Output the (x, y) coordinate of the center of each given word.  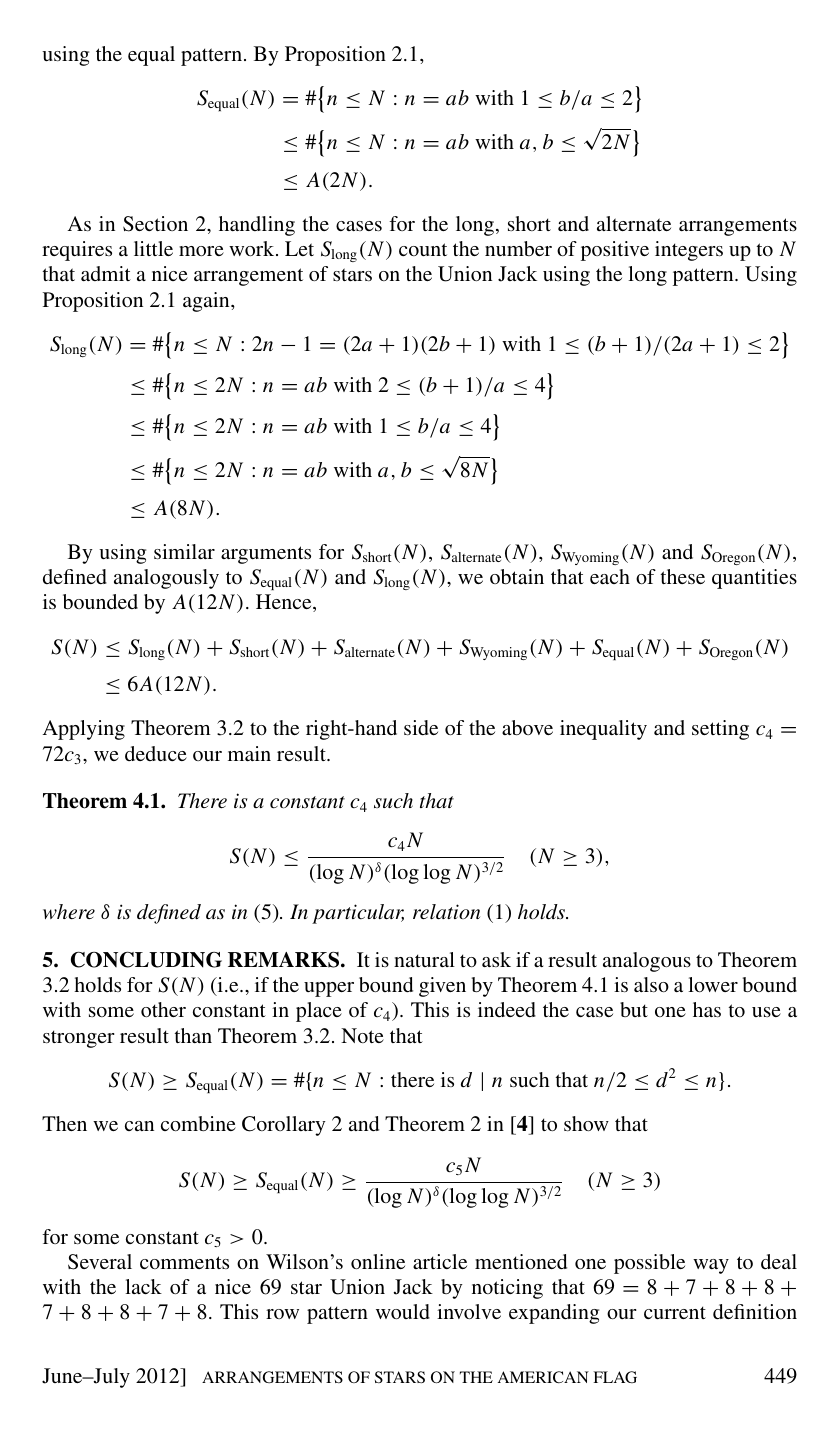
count (423, 249)
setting (720, 730)
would (403, 1311)
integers (689, 251)
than (193, 1035)
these (683, 576)
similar (184, 551)
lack (143, 1286)
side (421, 727)
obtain (517, 576)
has (707, 1009)
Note (362, 1035)
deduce (156, 753)
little (153, 248)
